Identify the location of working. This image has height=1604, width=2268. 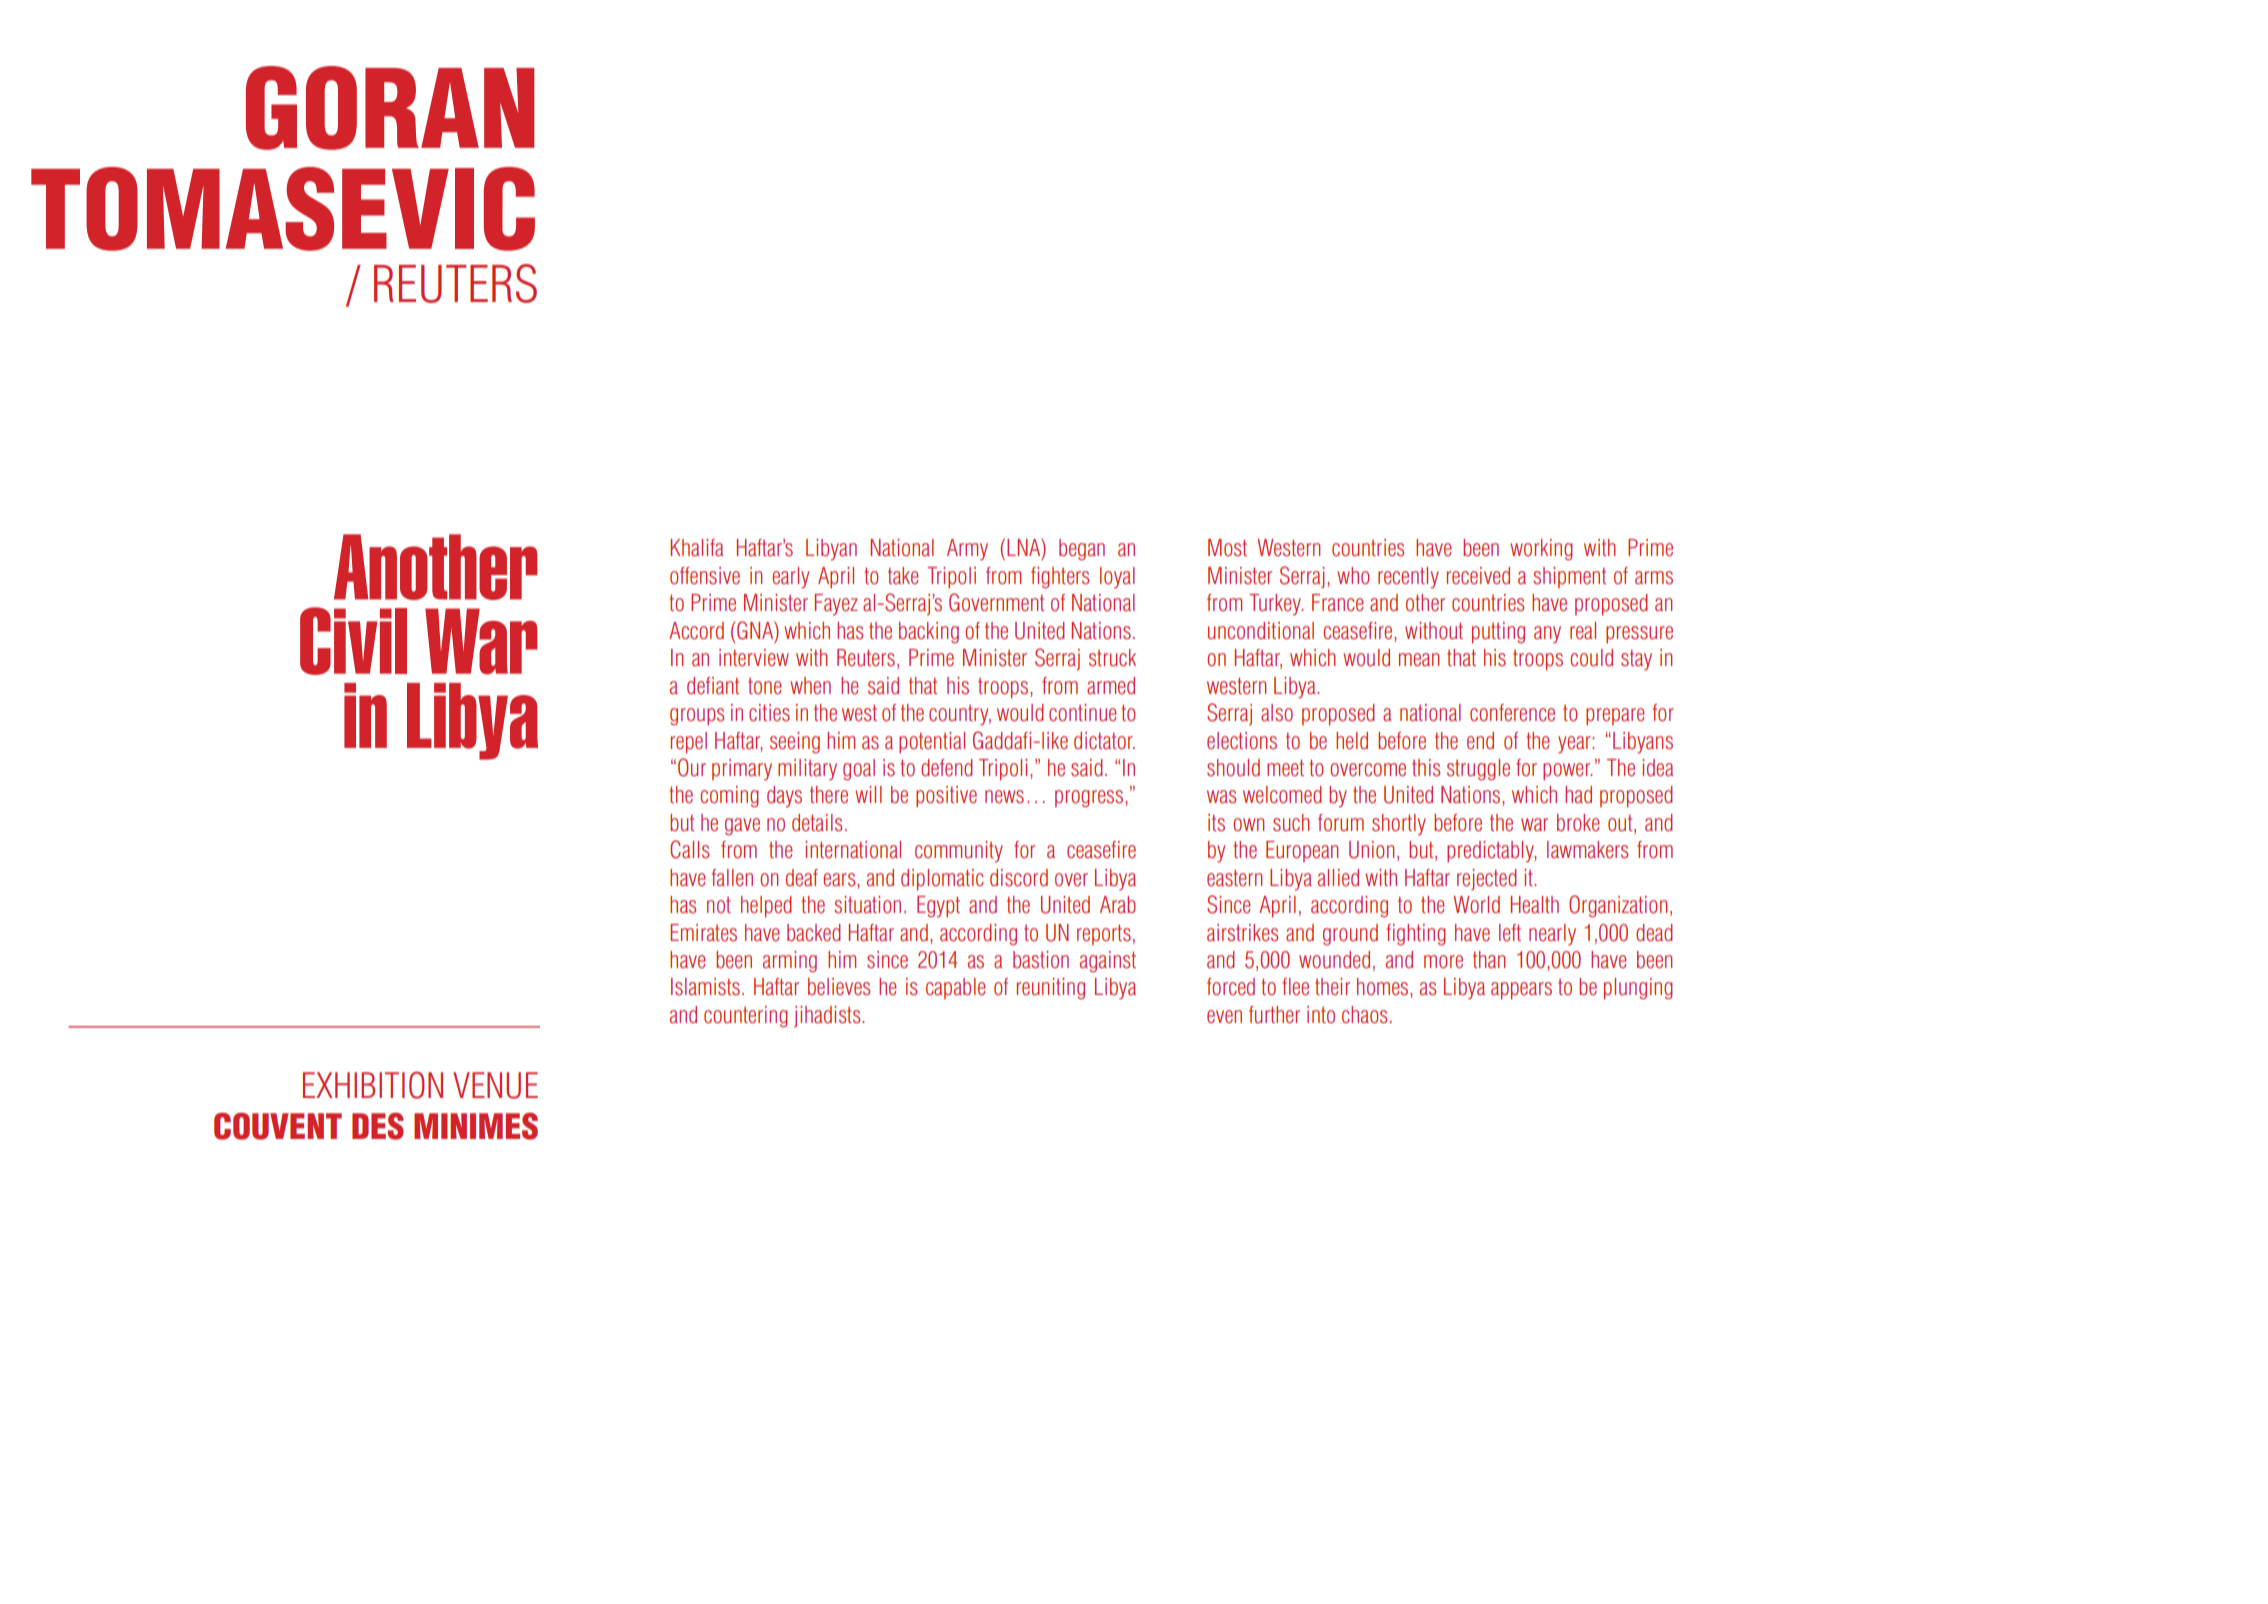
(1541, 550).
